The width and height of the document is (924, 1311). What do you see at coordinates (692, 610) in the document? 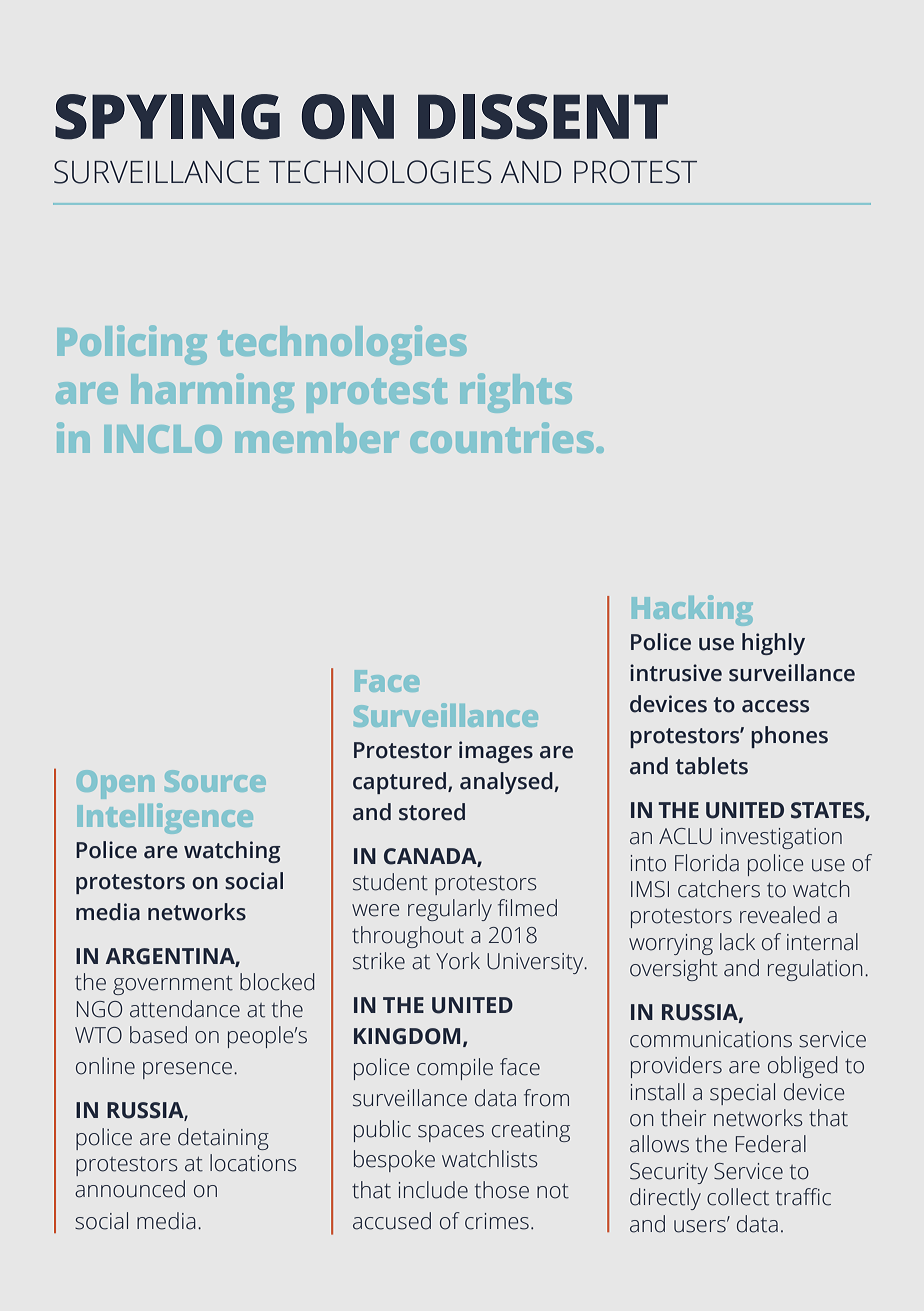
I see `Hacking` at bounding box center [692, 610].
